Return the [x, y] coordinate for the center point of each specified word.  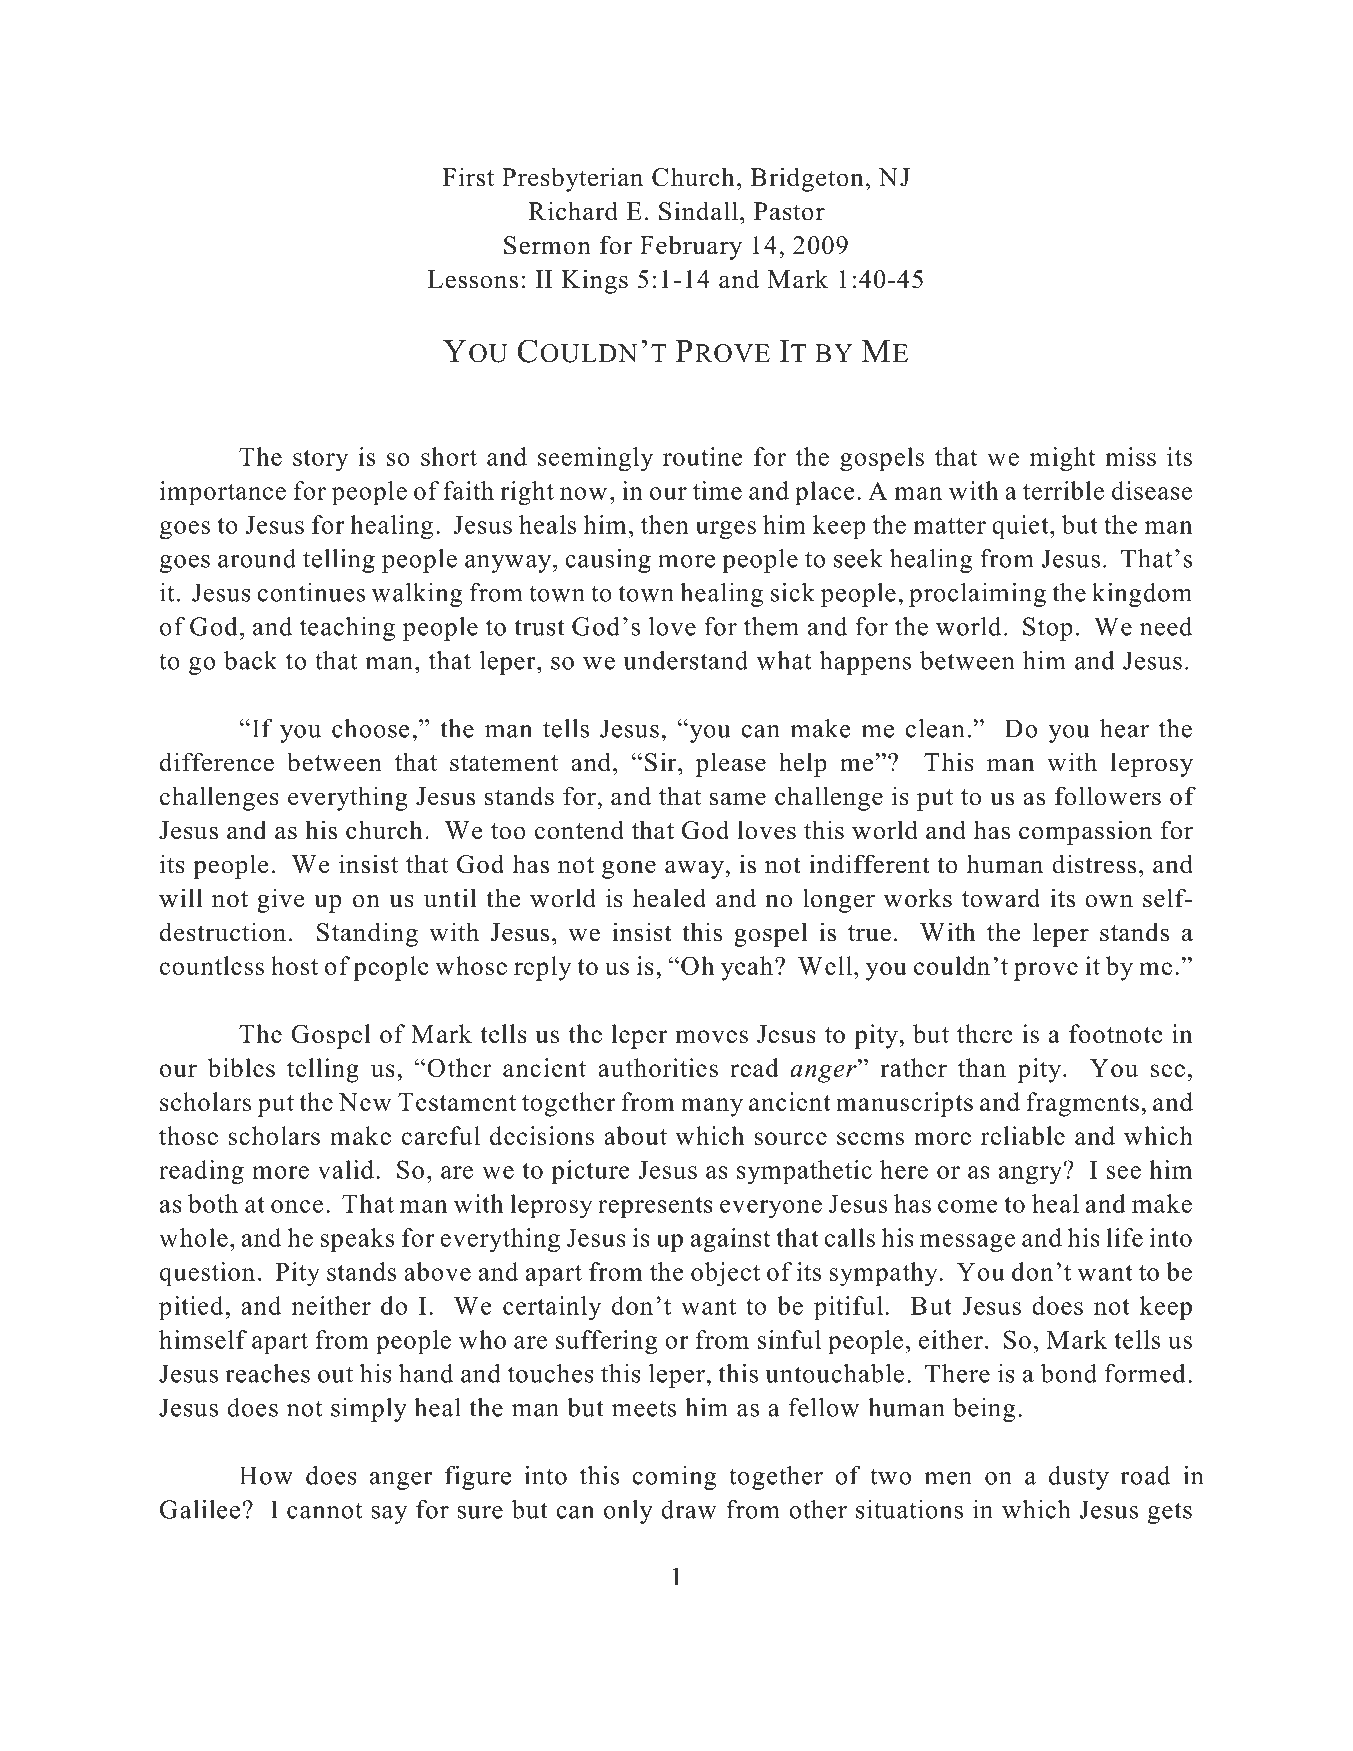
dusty [1079, 1478]
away [695, 869]
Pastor [789, 211]
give [280, 900]
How [266, 1475]
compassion [1085, 832]
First [468, 177]
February [691, 247]
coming [675, 1478]
